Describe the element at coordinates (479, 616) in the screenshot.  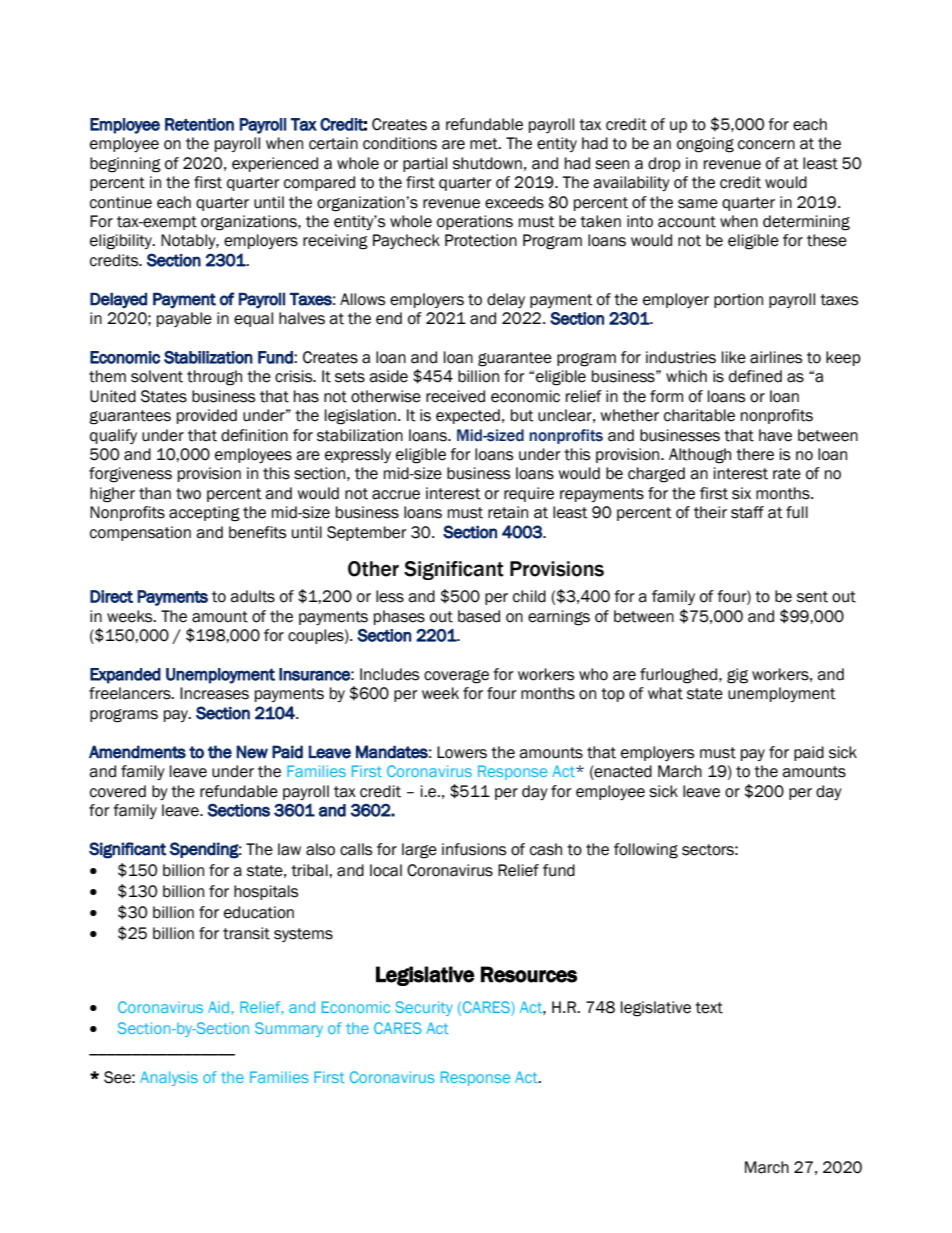
I see `based` at that location.
